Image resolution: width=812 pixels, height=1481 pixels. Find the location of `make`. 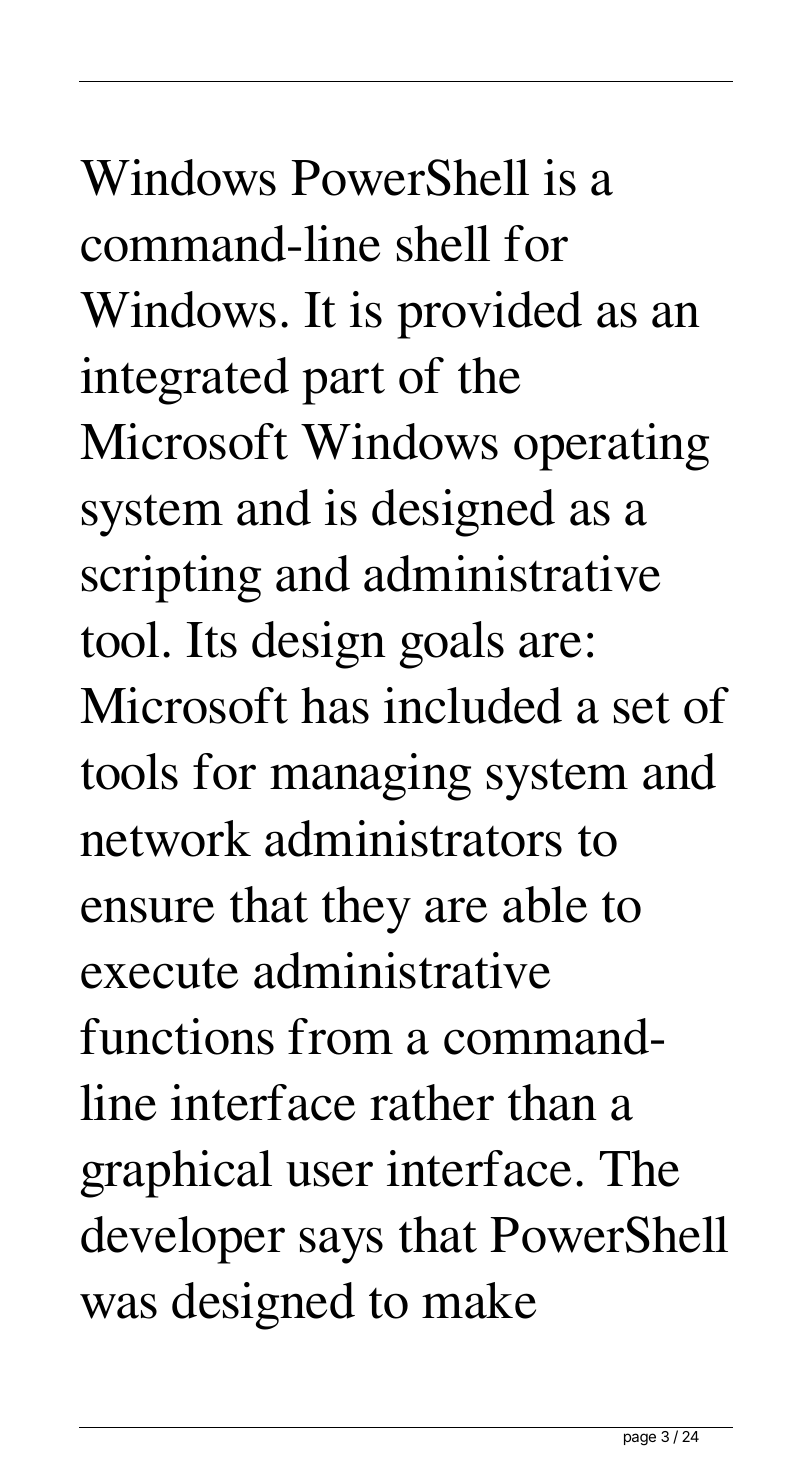

make is located at coordinates (479, 1300).
